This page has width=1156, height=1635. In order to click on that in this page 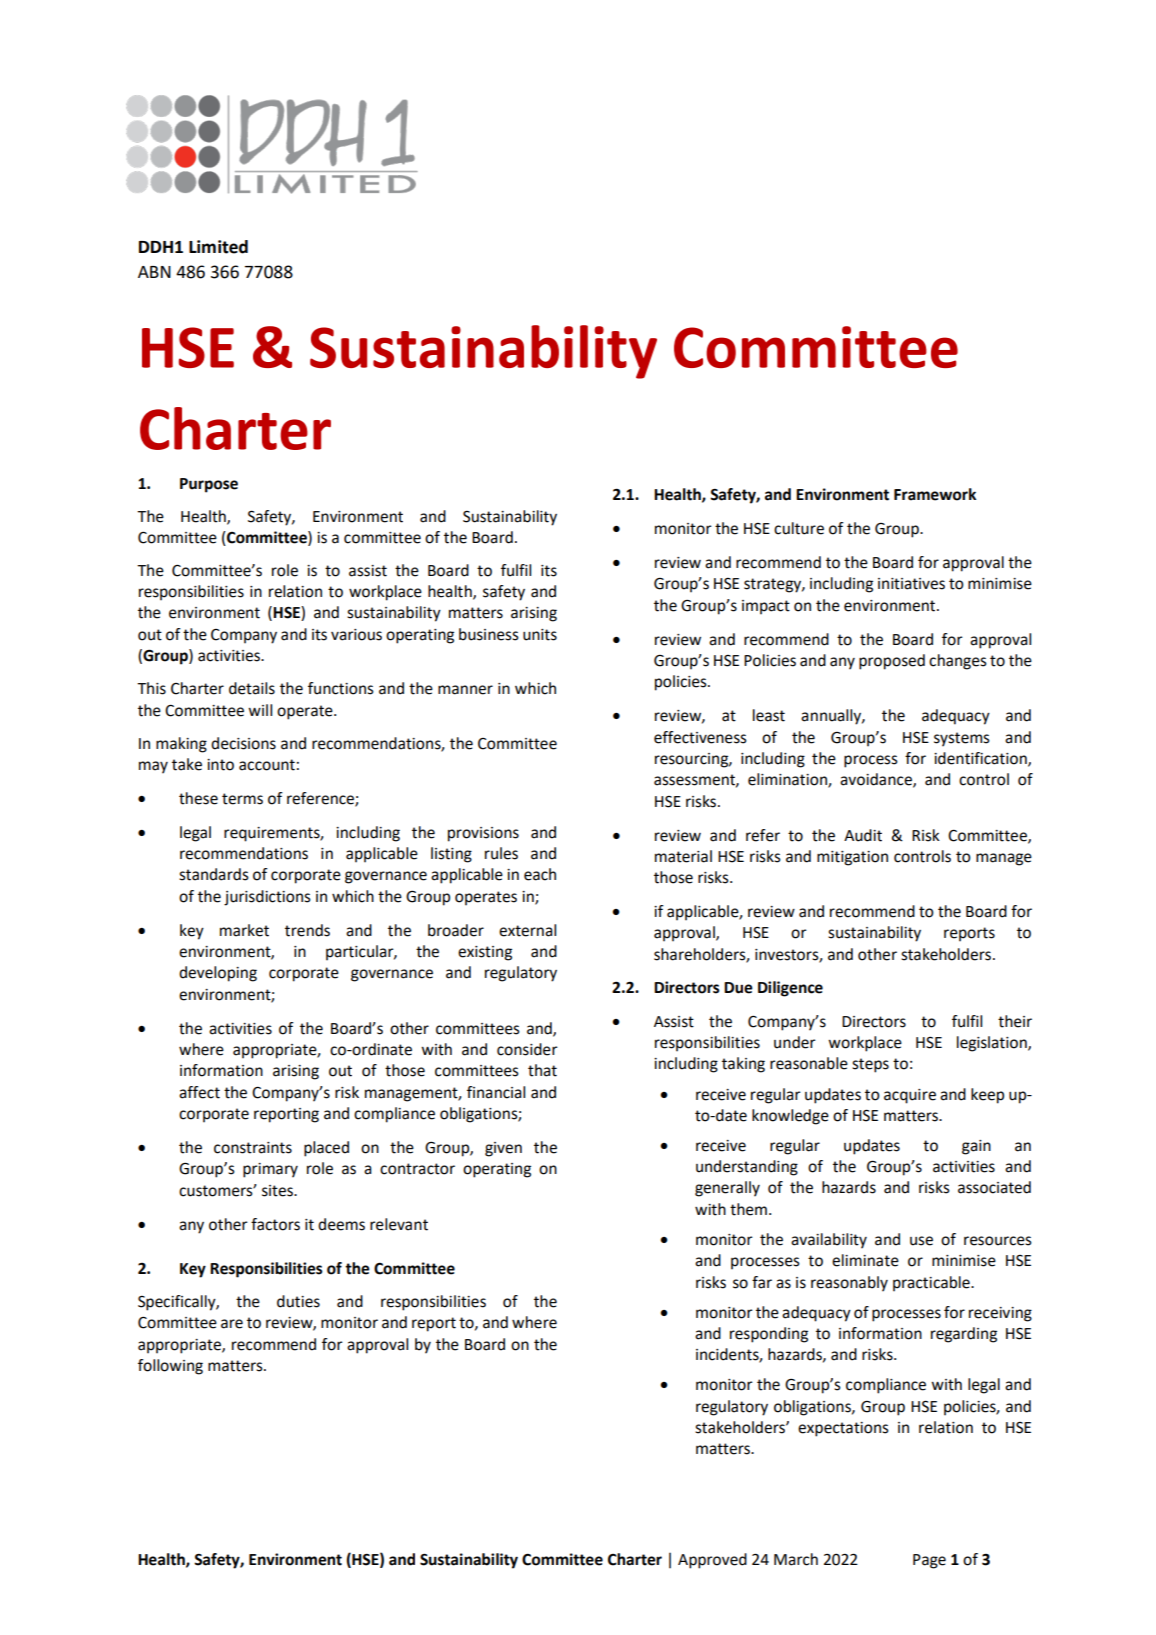, I will do `click(542, 1070)`.
